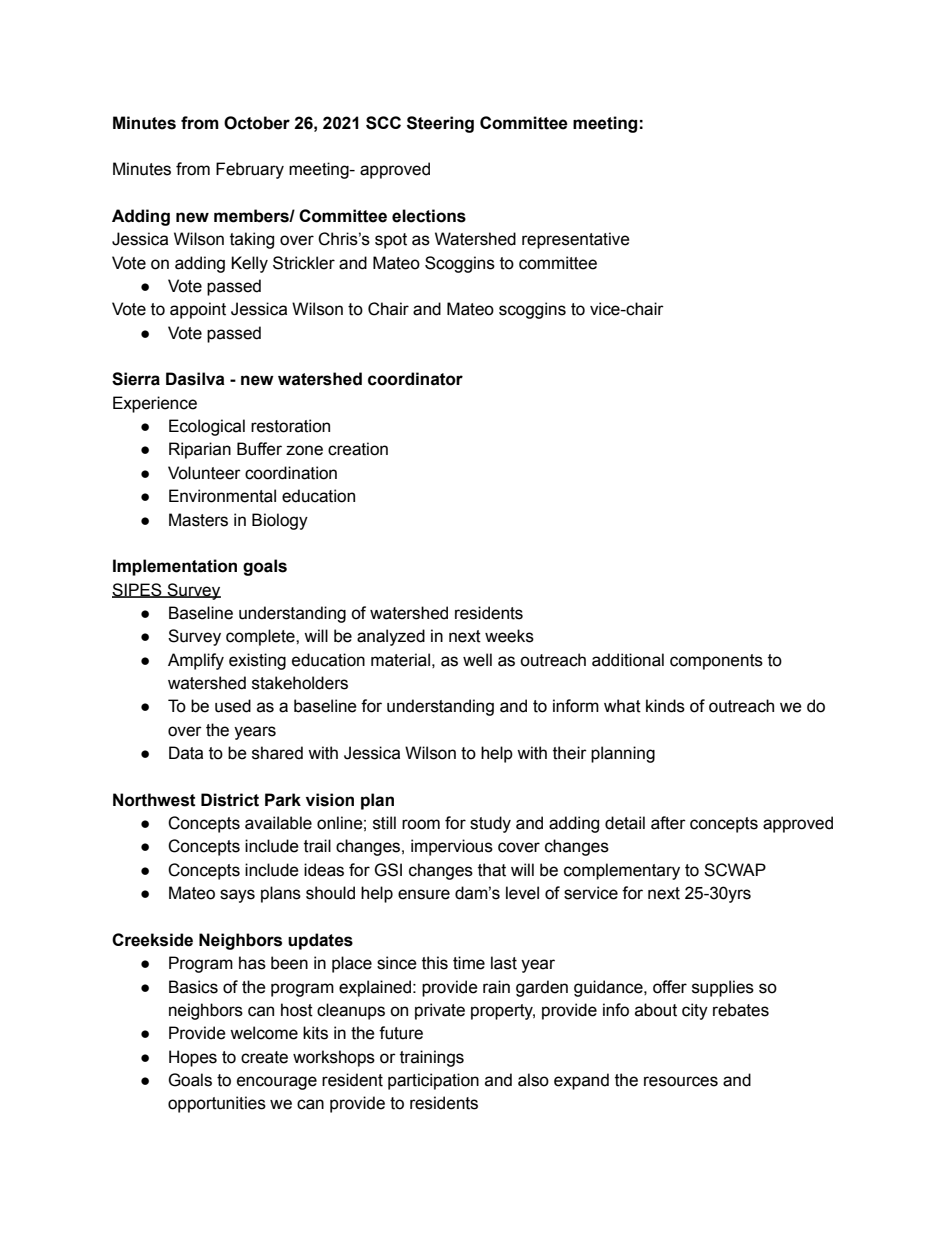 The image size is (952, 1233). What do you see at coordinates (424, 894) in the document?
I see `ensure` at bounding box center [424, 894].
